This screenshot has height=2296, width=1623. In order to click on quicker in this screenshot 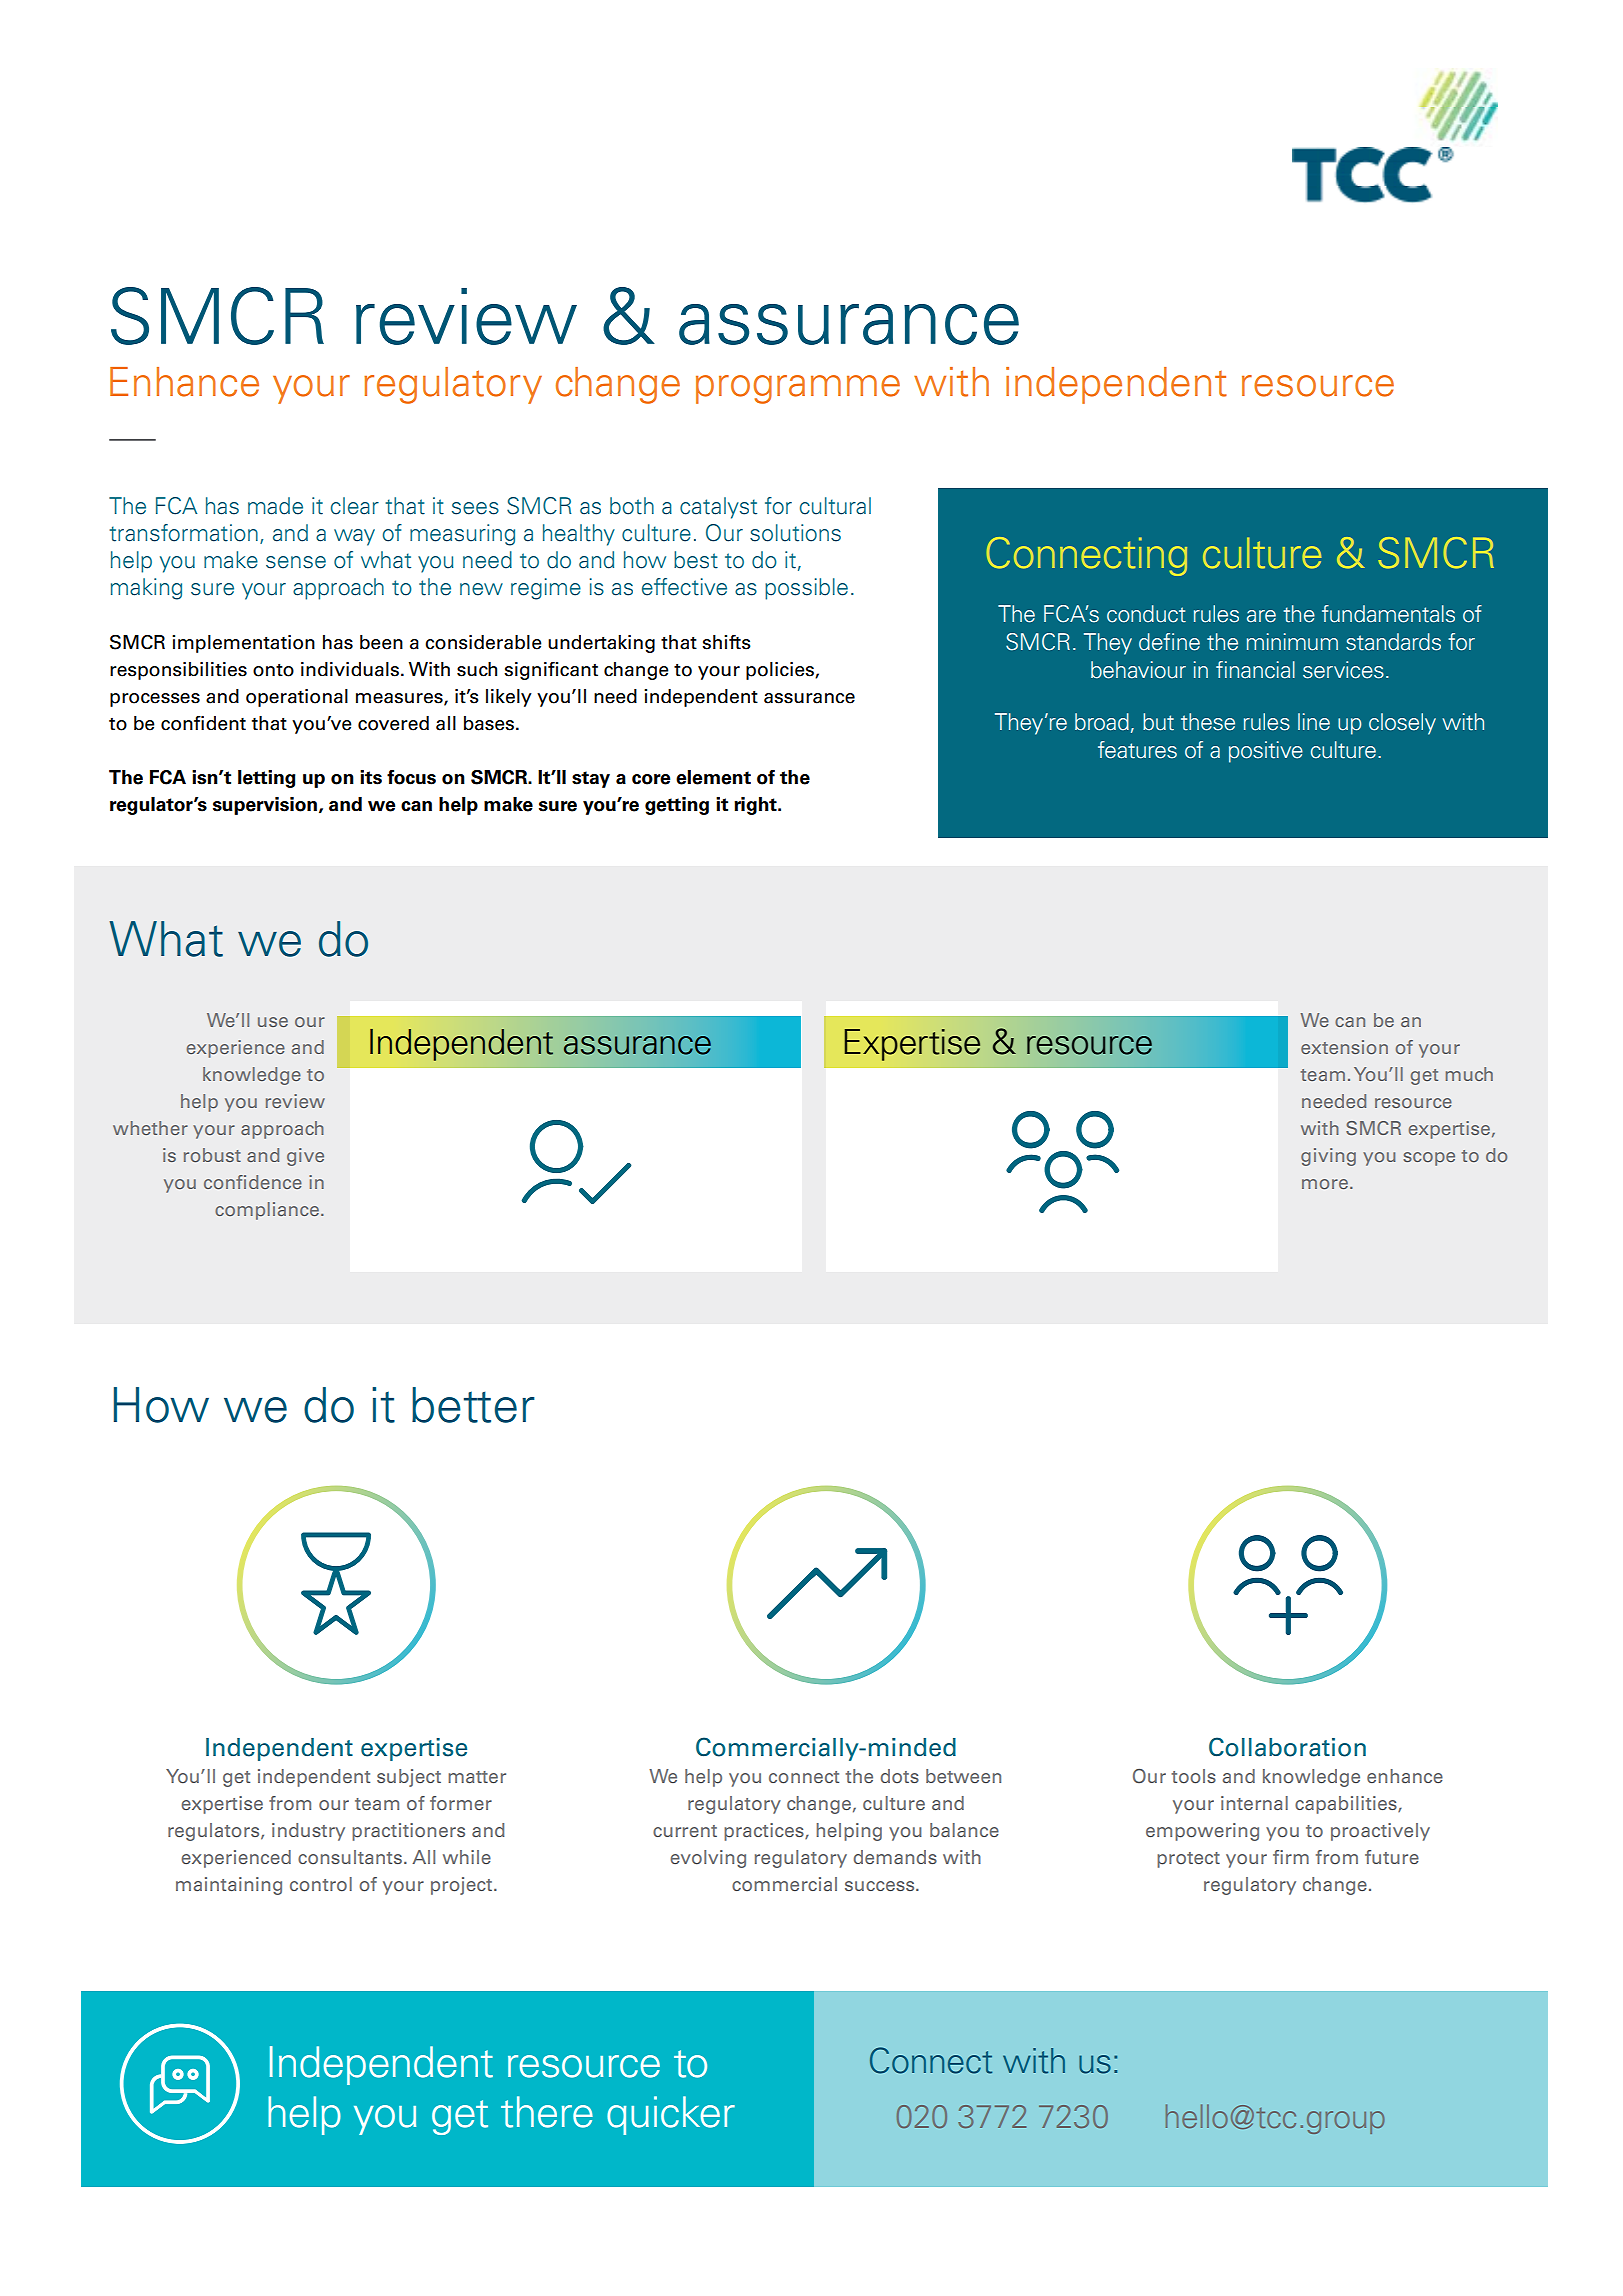, I will do `click(671, 2115)`.
